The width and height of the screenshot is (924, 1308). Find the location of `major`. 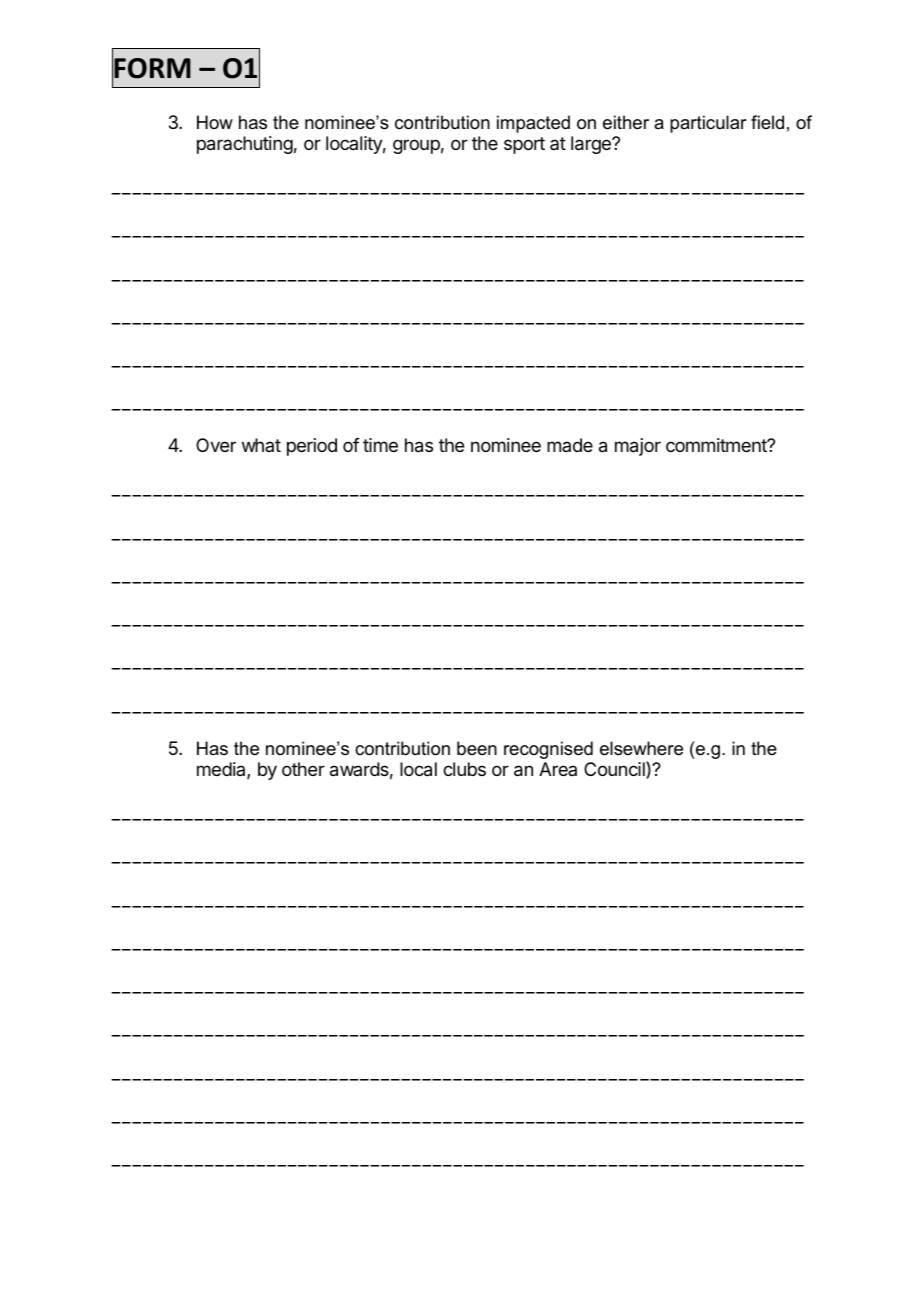

major is located at coordinates (638, 447).
